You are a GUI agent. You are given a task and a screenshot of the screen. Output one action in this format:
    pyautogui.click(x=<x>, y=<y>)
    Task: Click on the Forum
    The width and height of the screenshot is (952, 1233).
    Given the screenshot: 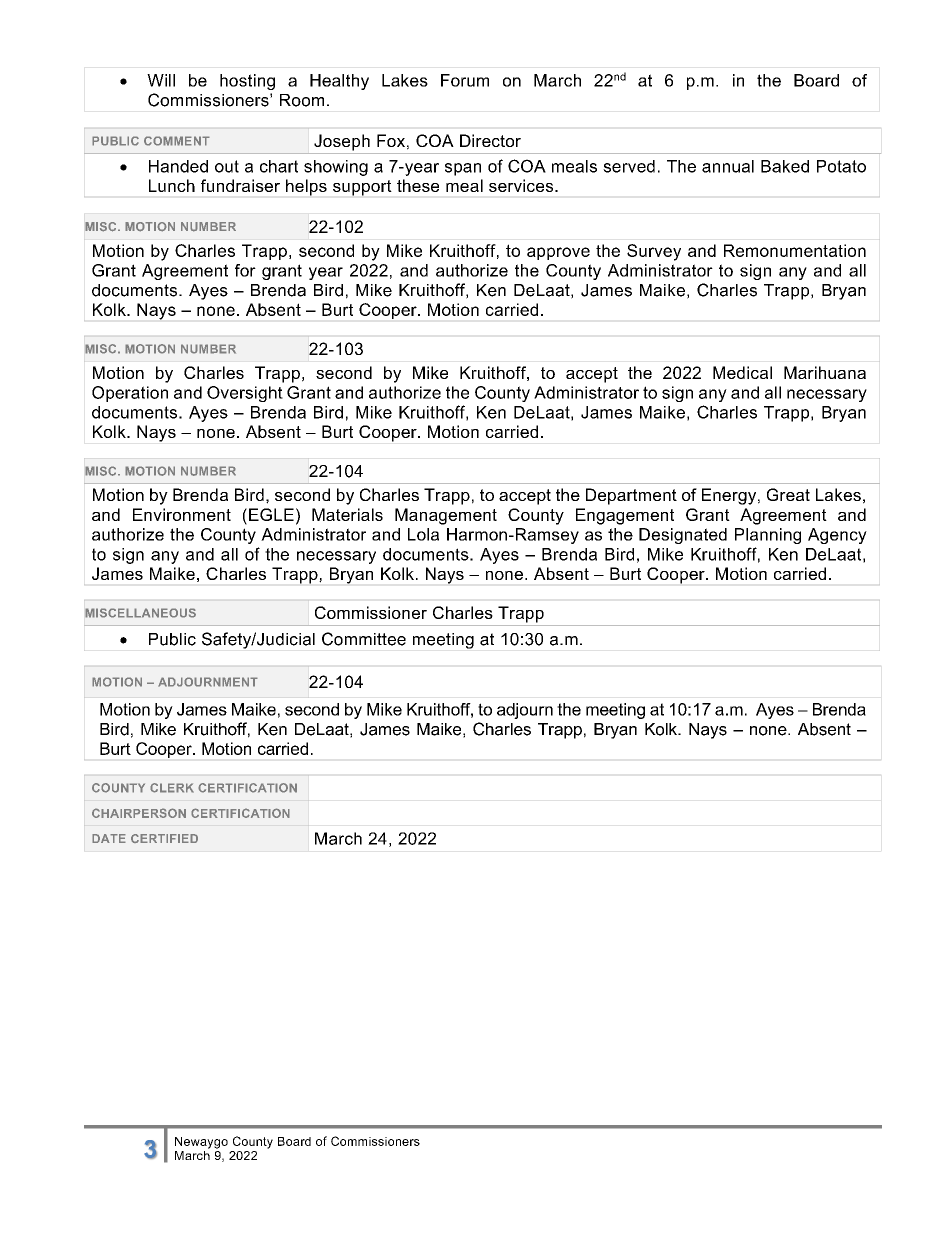 What is the action you would take?
    pyautogui.click(x=465, y=80)
